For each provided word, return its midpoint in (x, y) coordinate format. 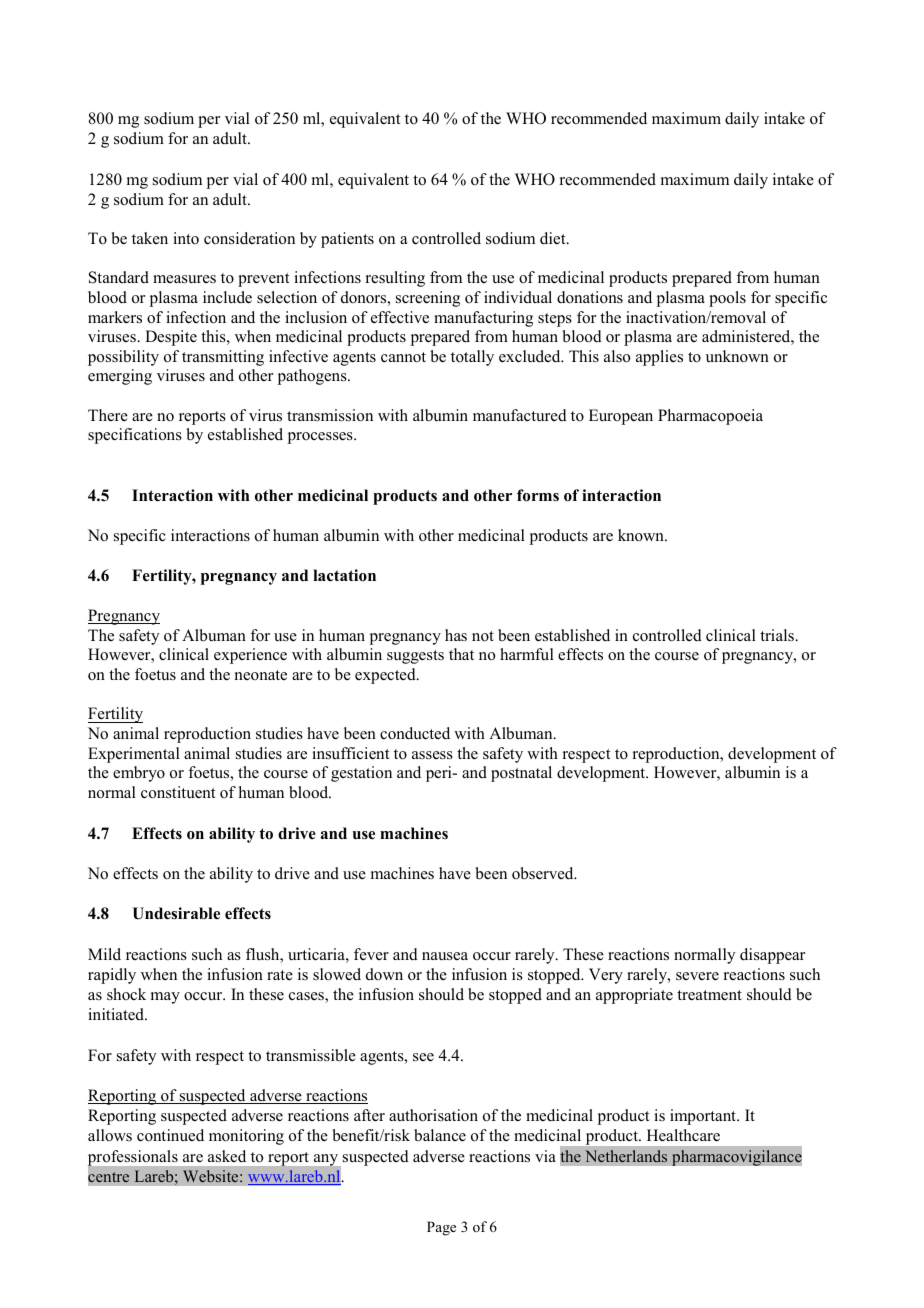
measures (184, 279)
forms (538, 495)
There (108, 415)
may (165, 998)
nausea (445, 956)
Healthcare (683, 1135)
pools (727, 299)
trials (778, 635)
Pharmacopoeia (710, 417)
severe (697, 976)
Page (441, 1228)
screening (428, 299)
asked (227, 1156)
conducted (415, 733)
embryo (139, 774)
